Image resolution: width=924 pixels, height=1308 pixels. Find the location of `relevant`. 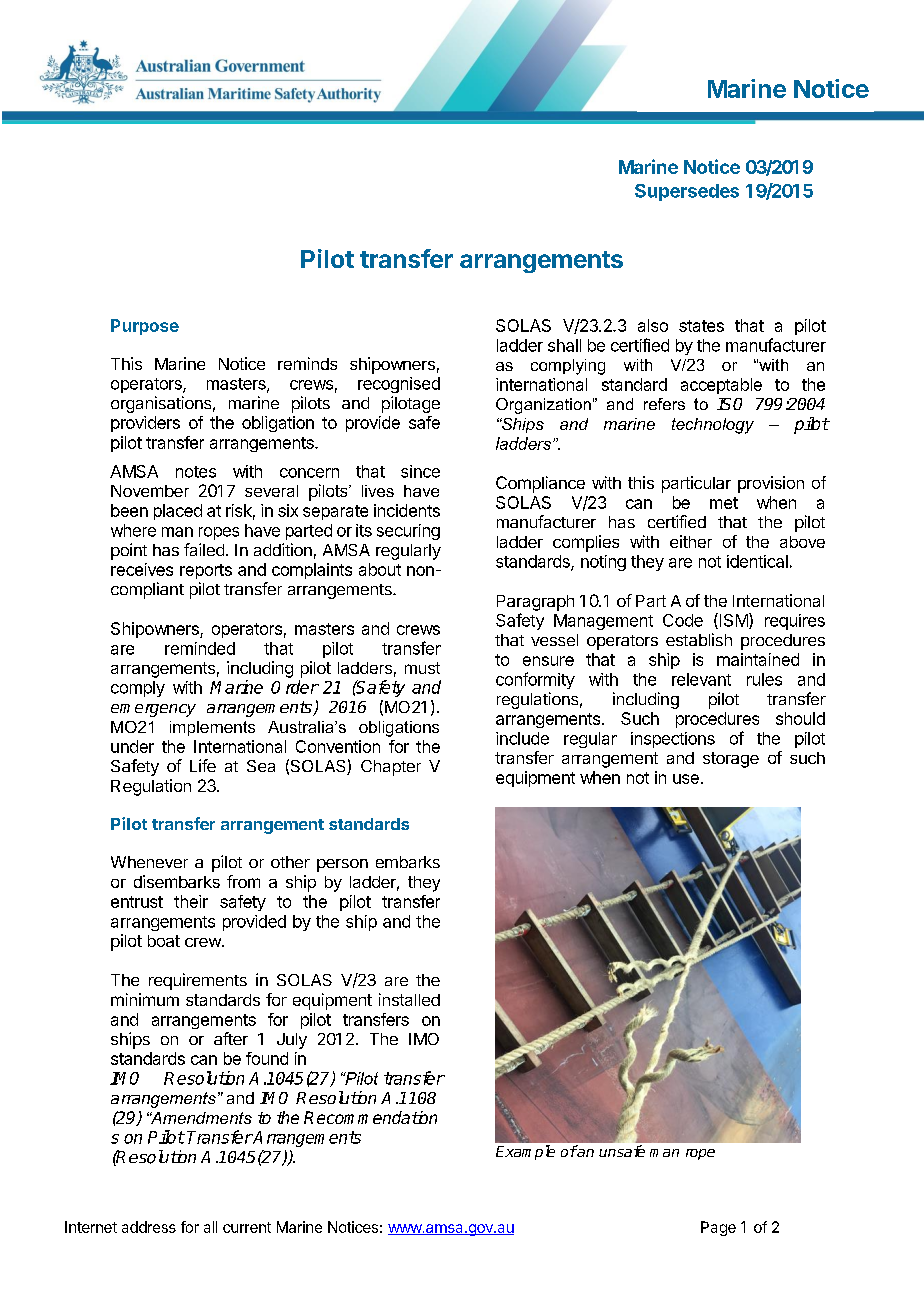

relevant is located at coordinates (701, 679).
